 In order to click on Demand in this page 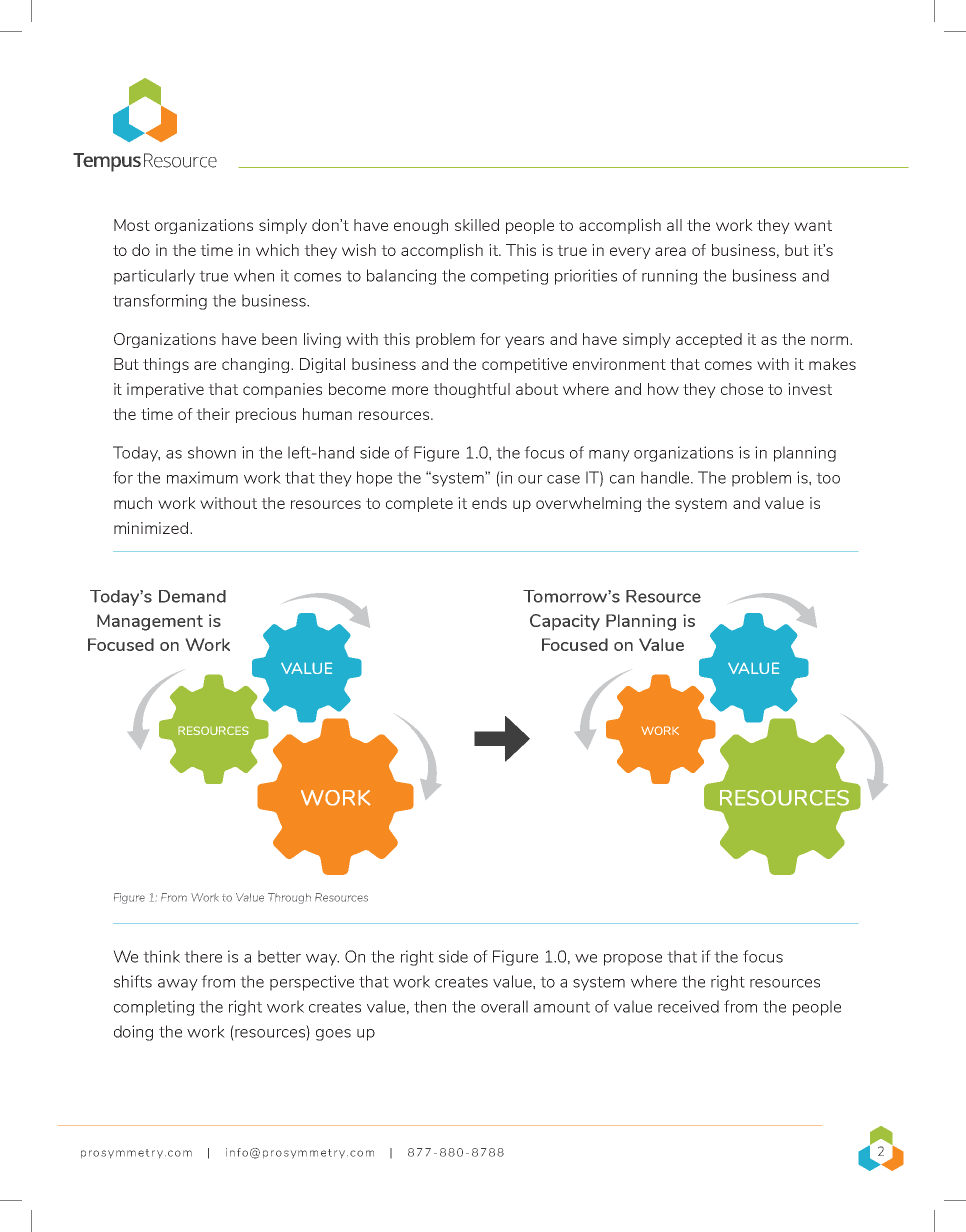, I will do `click(192, 596)`.
